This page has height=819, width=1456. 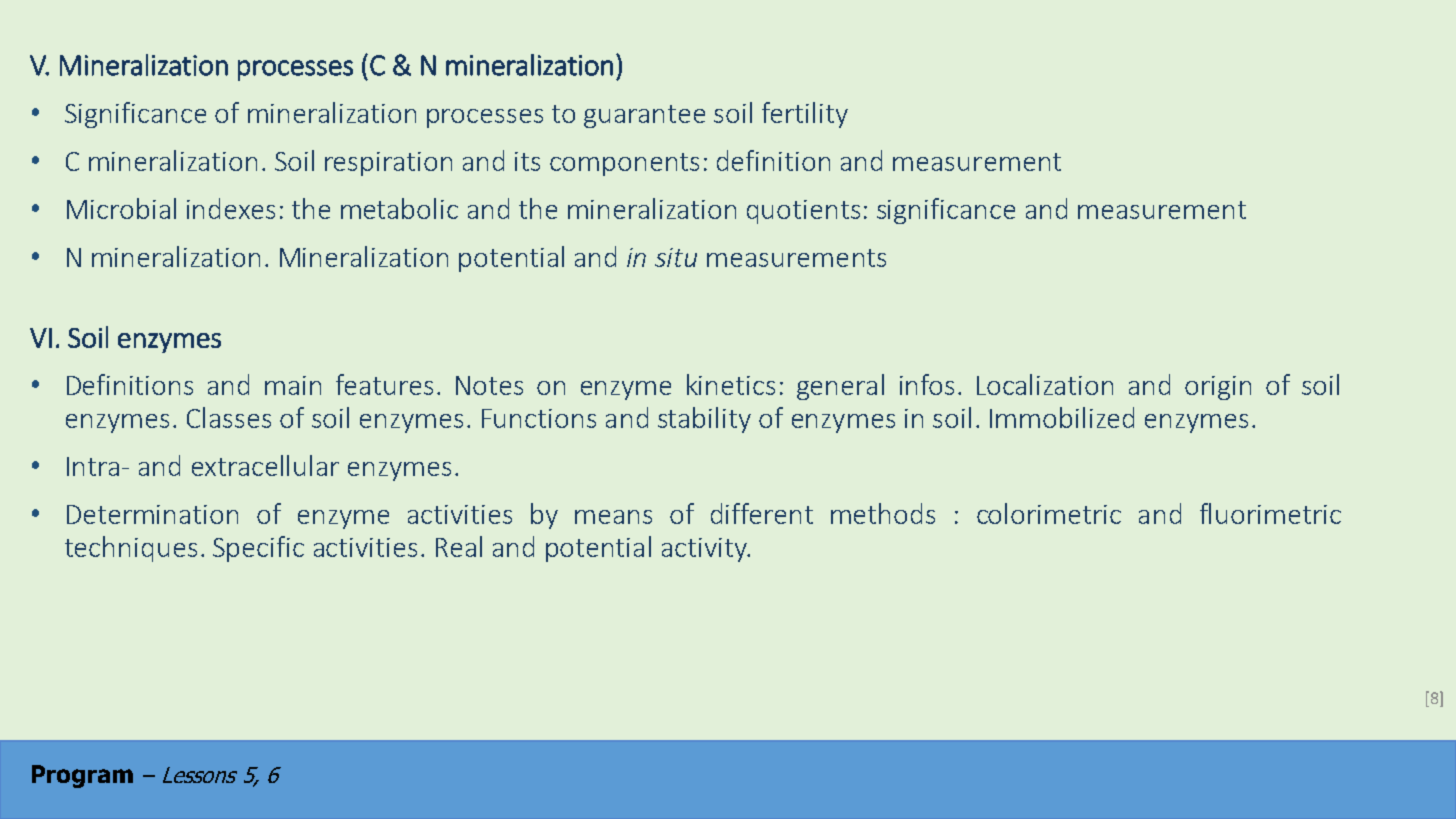 I want to click on colorimetric, so click(x=1049, y=513).
